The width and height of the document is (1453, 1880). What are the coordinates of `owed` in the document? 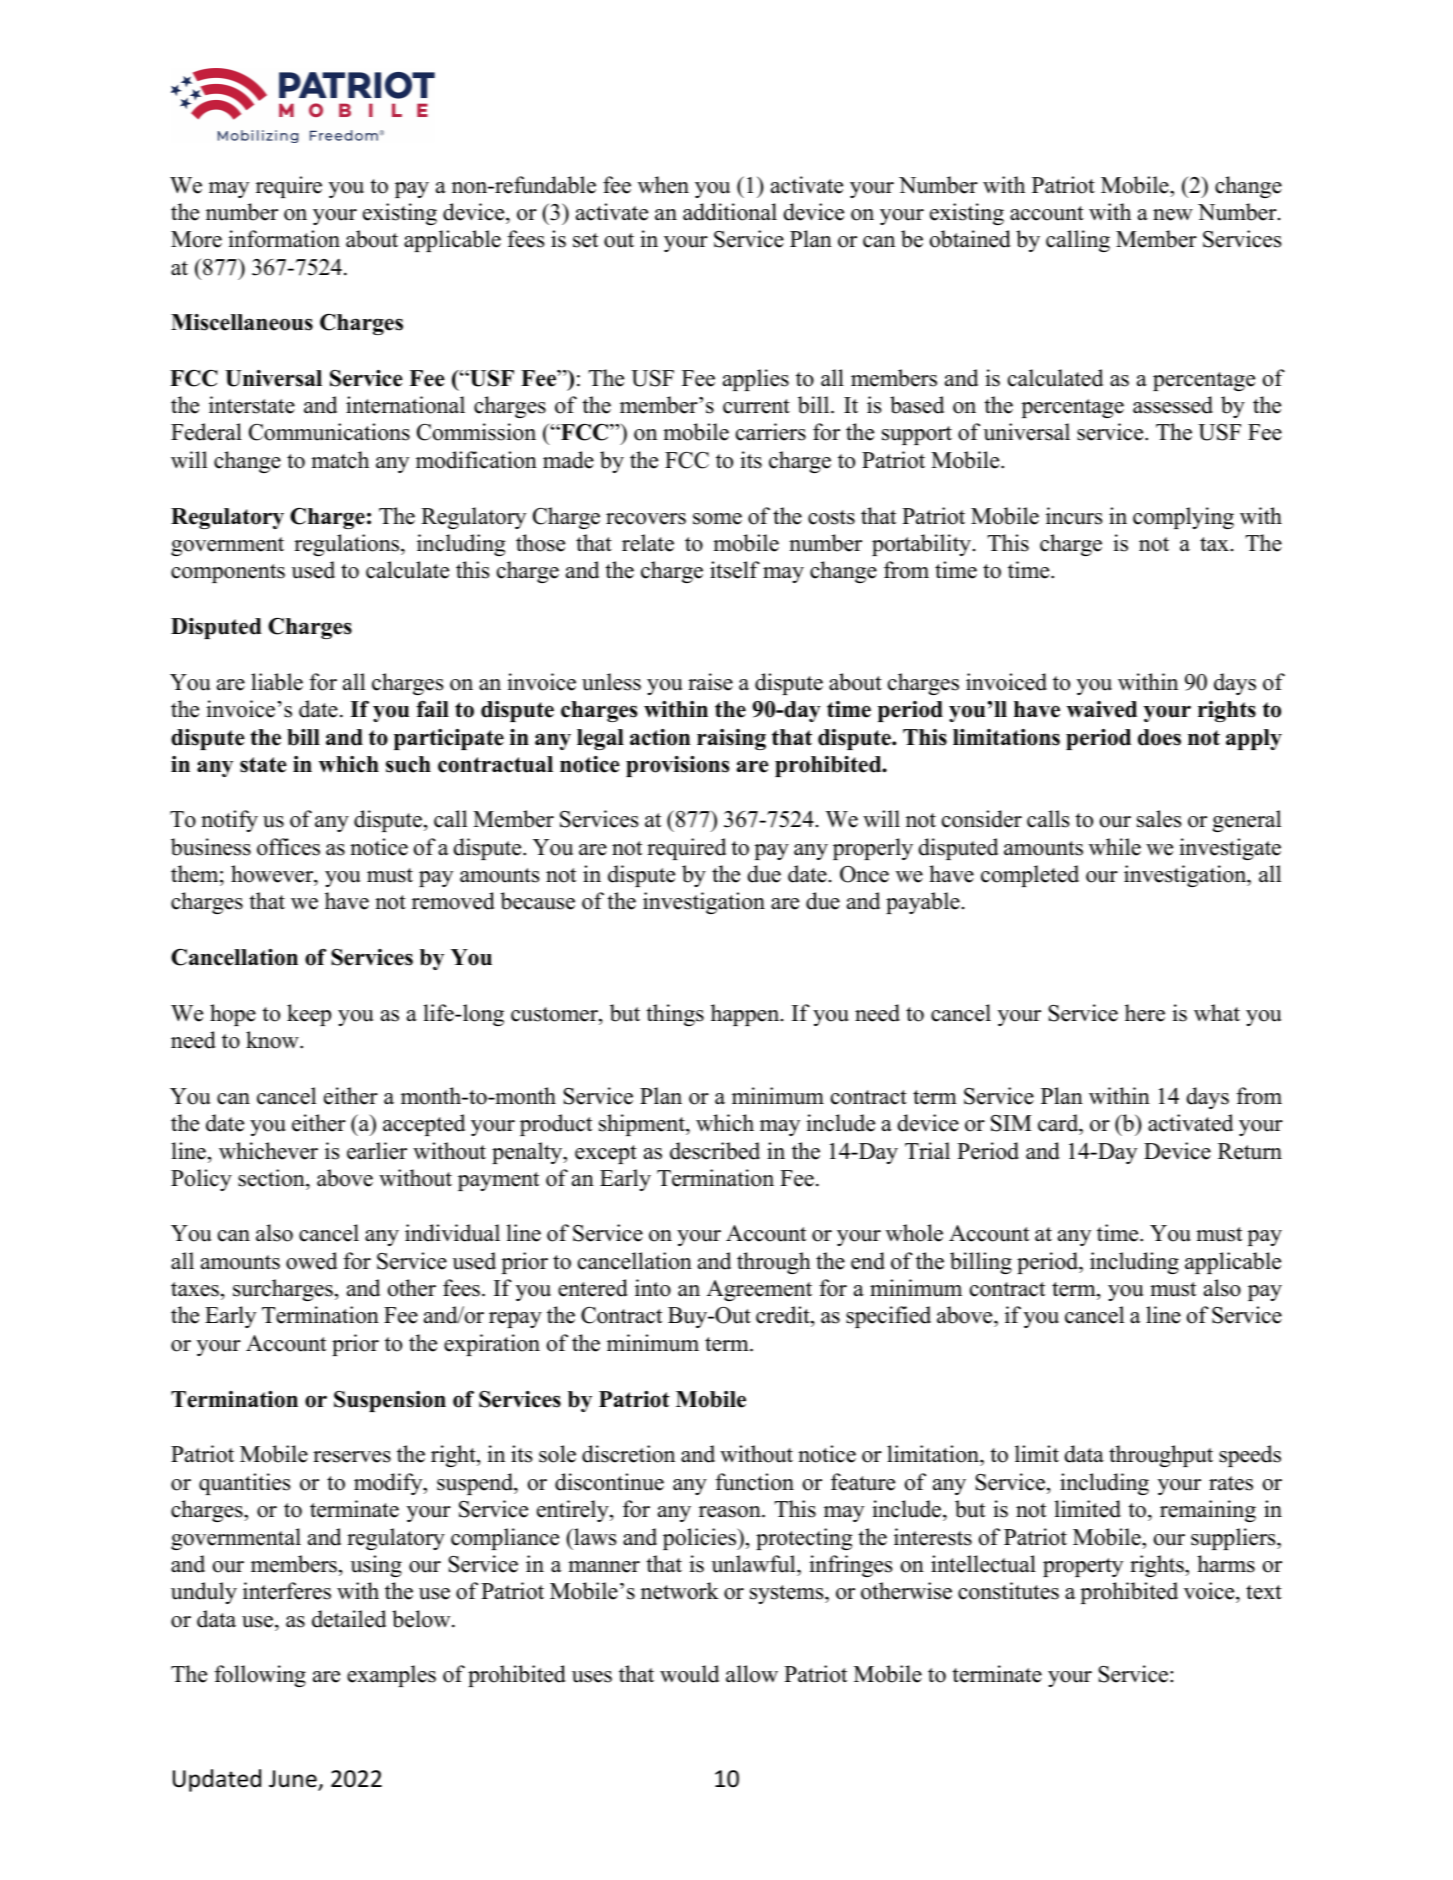 It's located at (311, 1261).
